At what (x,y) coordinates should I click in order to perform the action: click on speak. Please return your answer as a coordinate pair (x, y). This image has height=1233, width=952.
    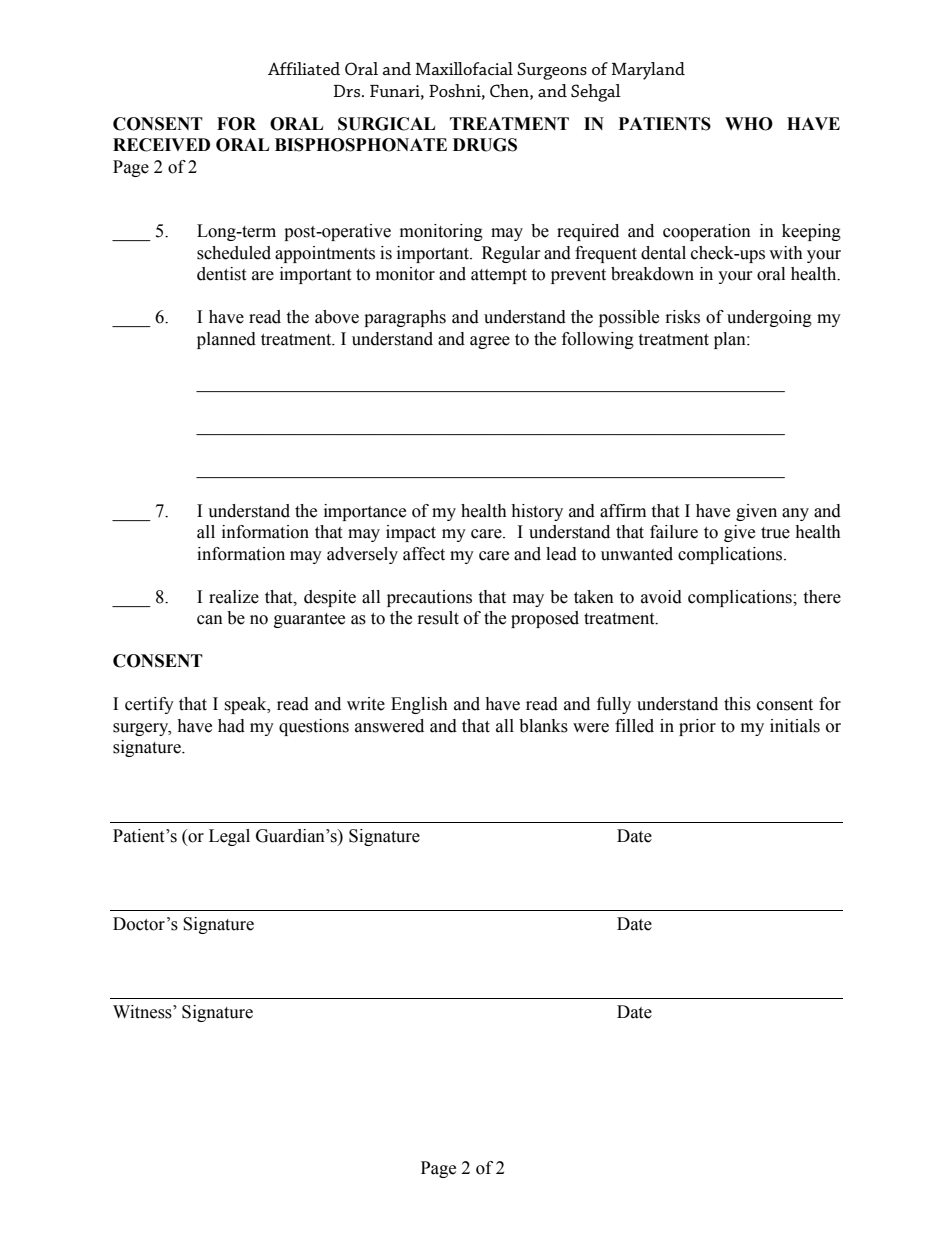
    Looking at the image, I should click on (246, 705).
